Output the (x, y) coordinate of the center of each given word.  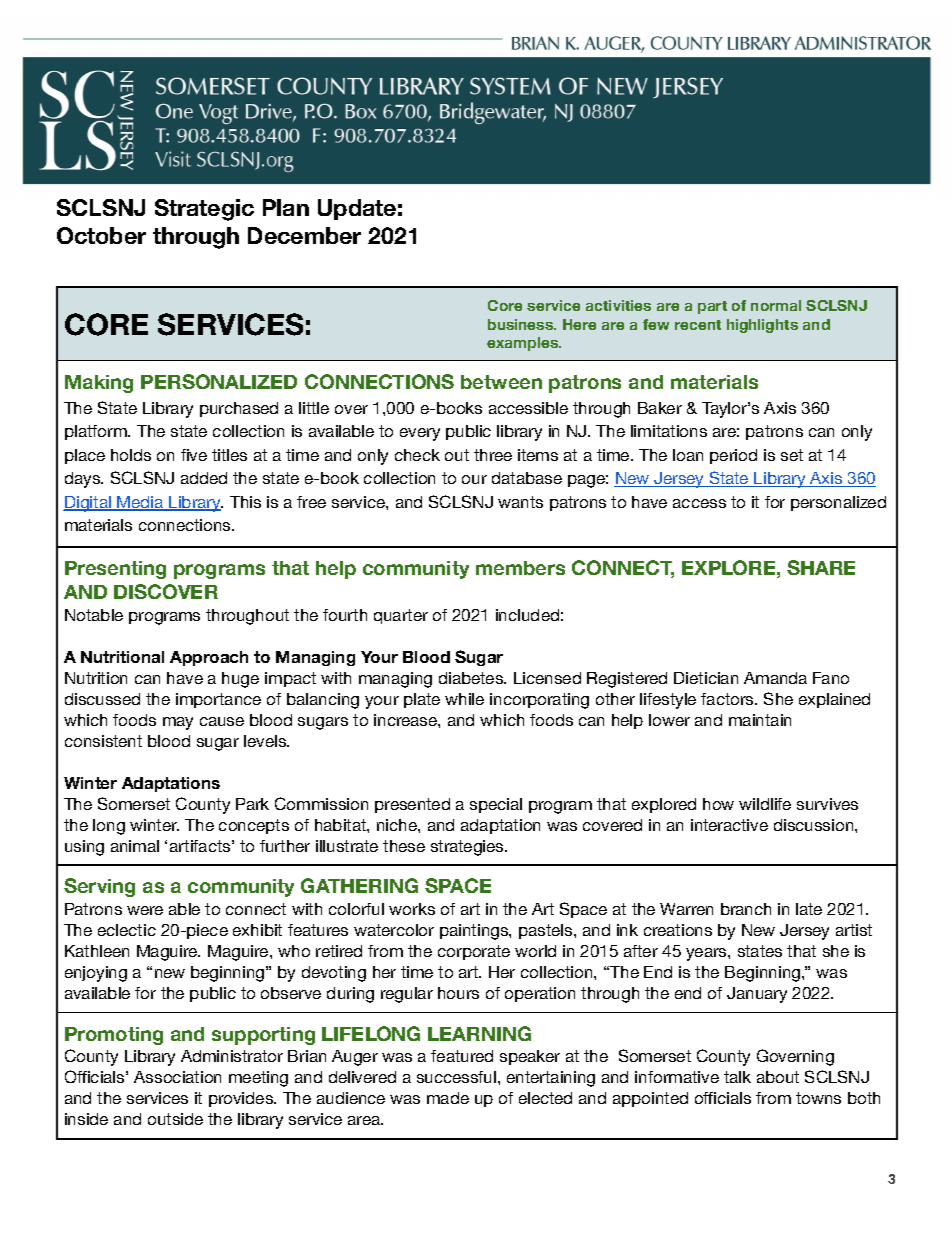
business (522, 324)
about (778, 1077)
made (448, 1098)
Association (177, 1077)
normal (776, 305)
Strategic (204, 210)
